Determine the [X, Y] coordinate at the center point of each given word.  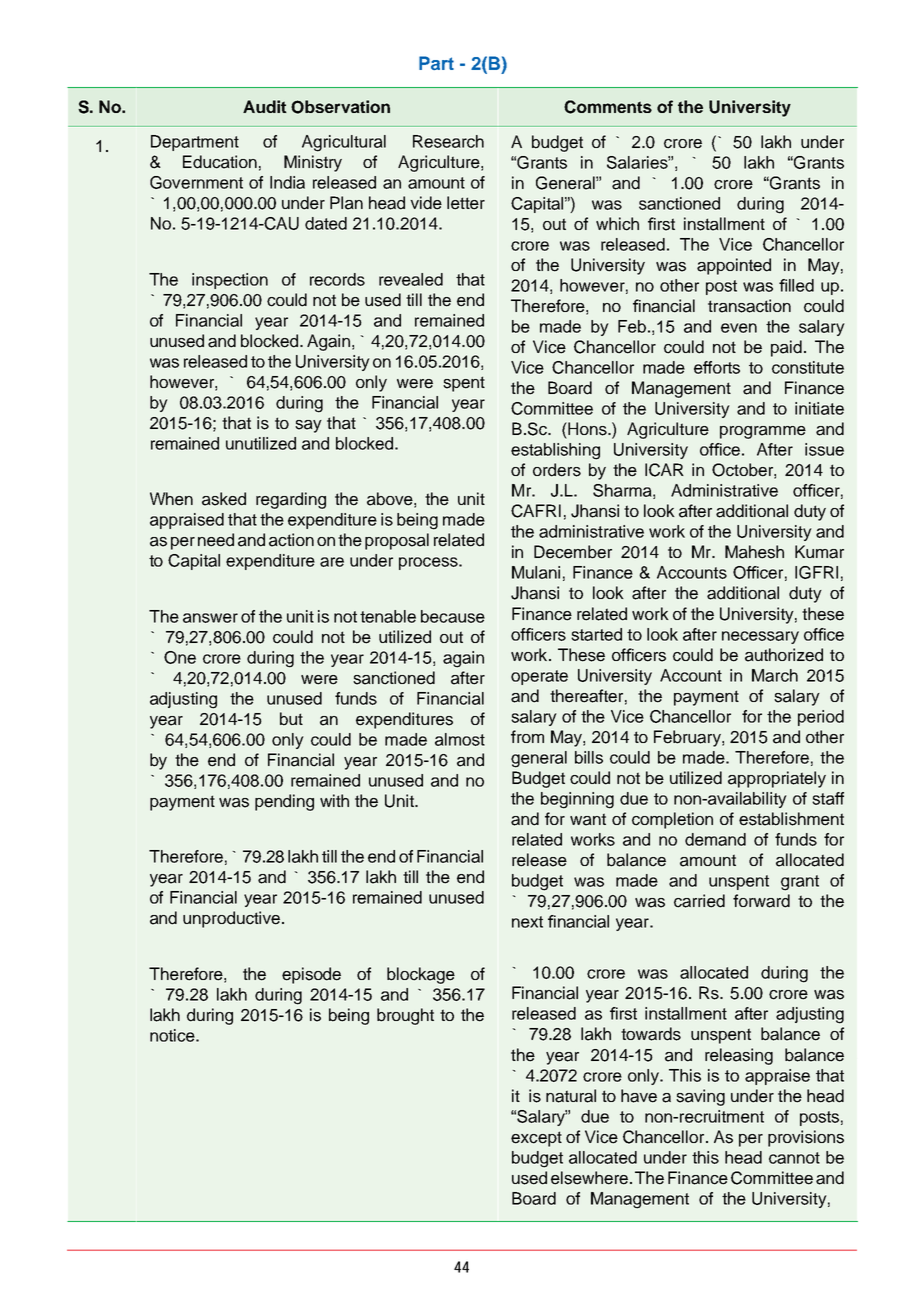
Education [220, 162]
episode [311, 975]
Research [448, 141]
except [536, 1139]
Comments [608, 107]
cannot [794, 1158]
